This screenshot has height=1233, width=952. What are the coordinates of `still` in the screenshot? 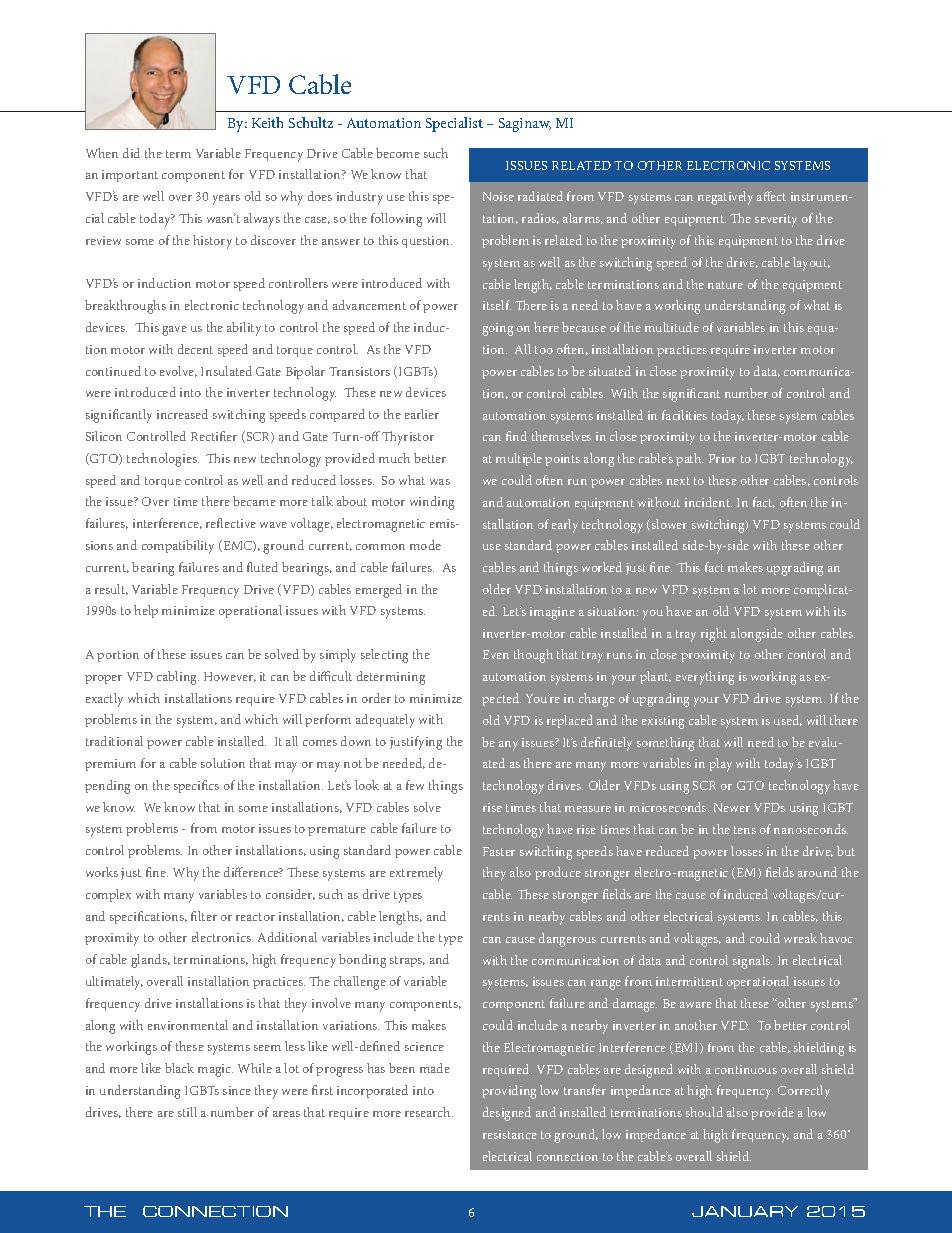 It's located at (187, 1112).
